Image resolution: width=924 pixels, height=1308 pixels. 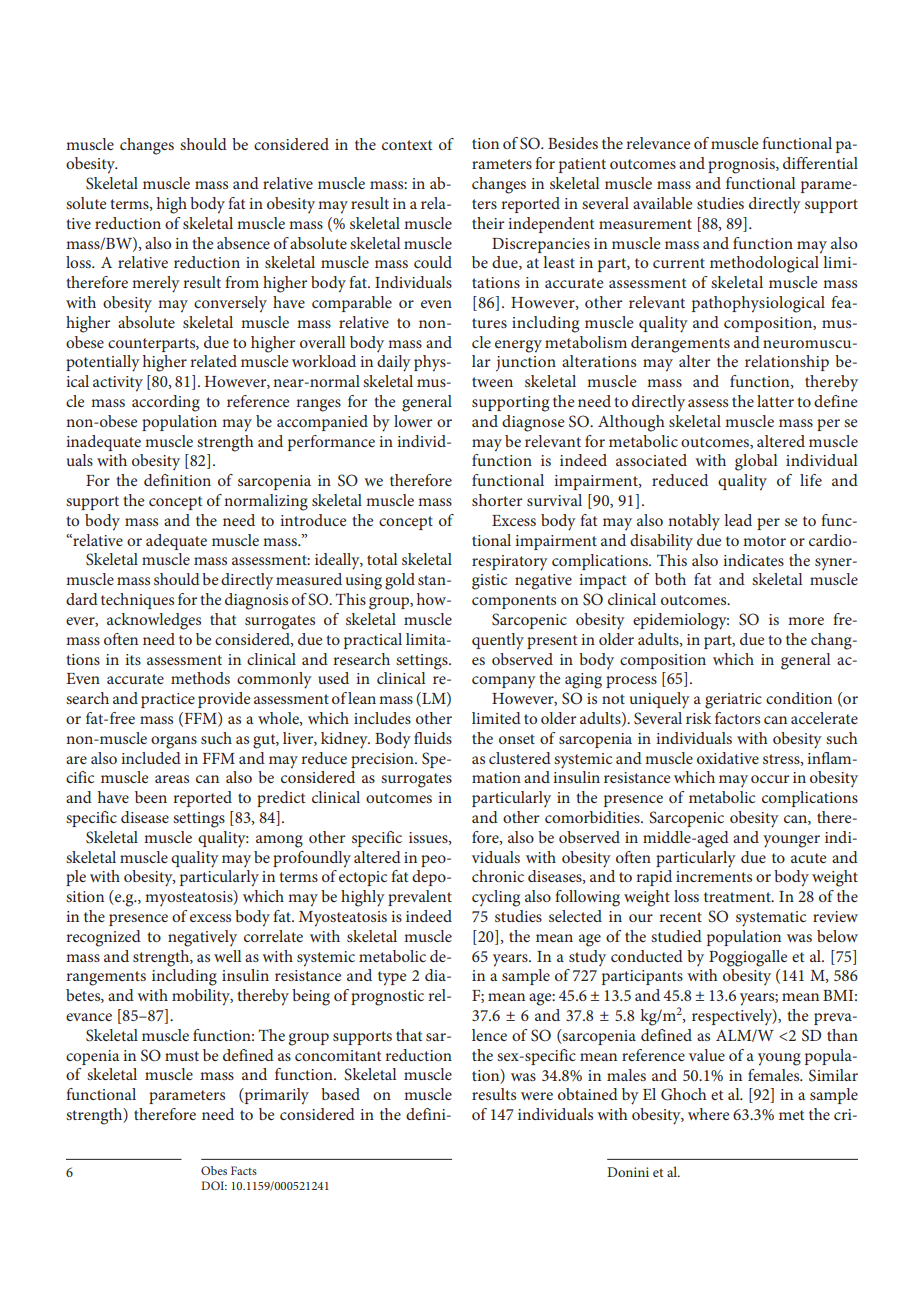 I want to click on Facts, so click(x=244, y=1170).
